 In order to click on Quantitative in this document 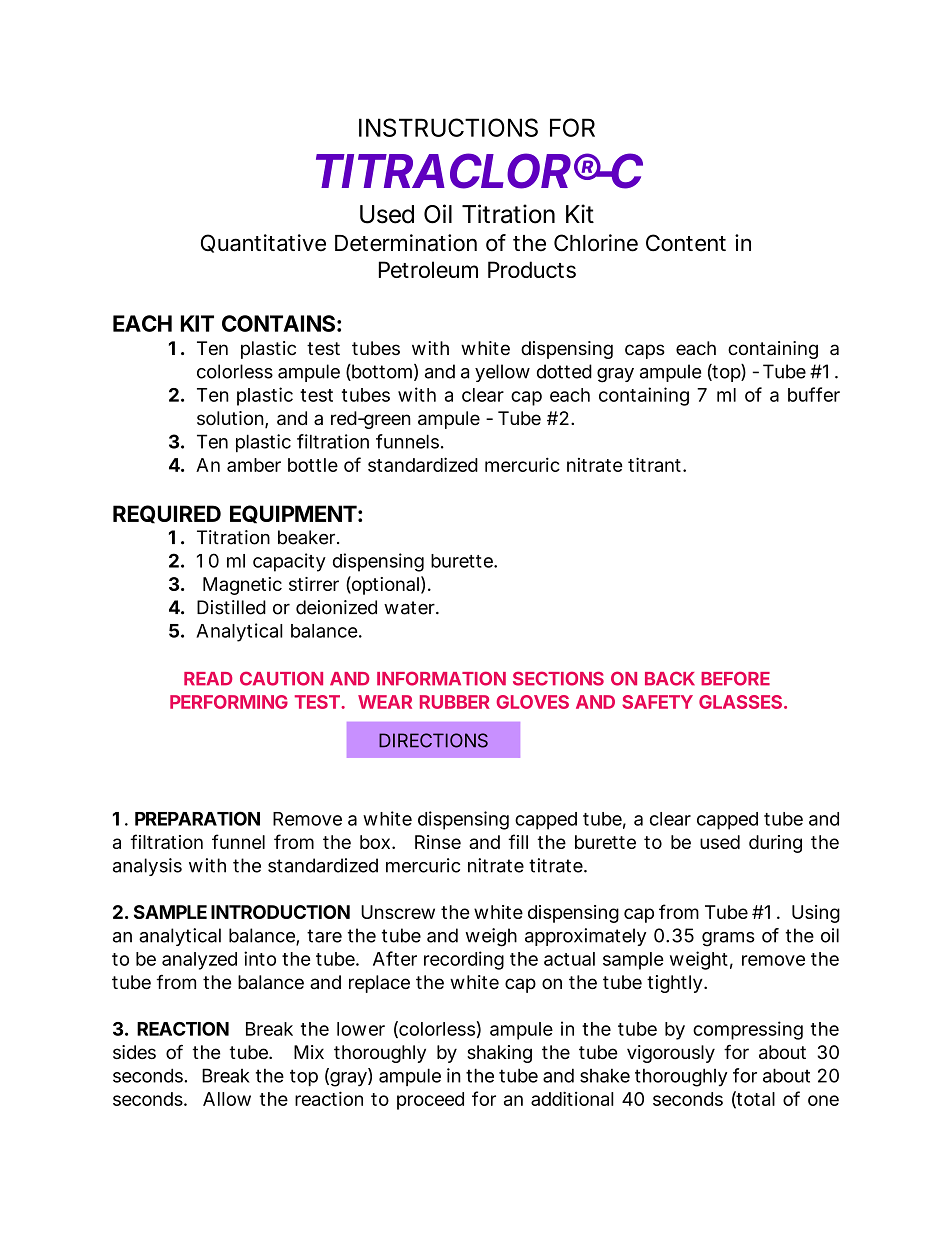, I will do `click(263, 243)`.
